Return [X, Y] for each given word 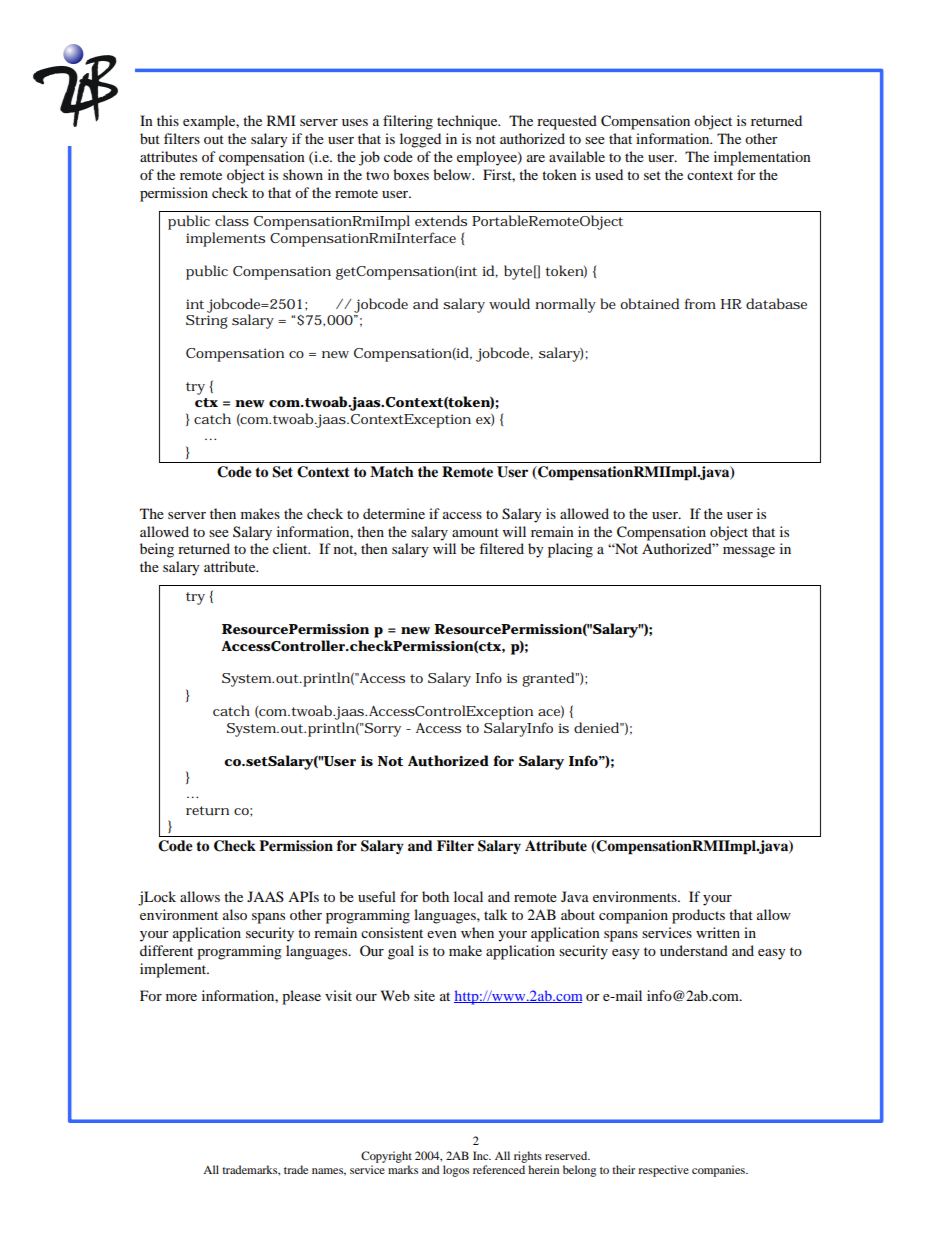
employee [488, 158]
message [749, 552]
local [468, 896]
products [698, 916]
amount [475, 532]
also [235, 914]
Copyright [386, 1157]
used [609, 174]
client [291, 548]
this [168, 120]
